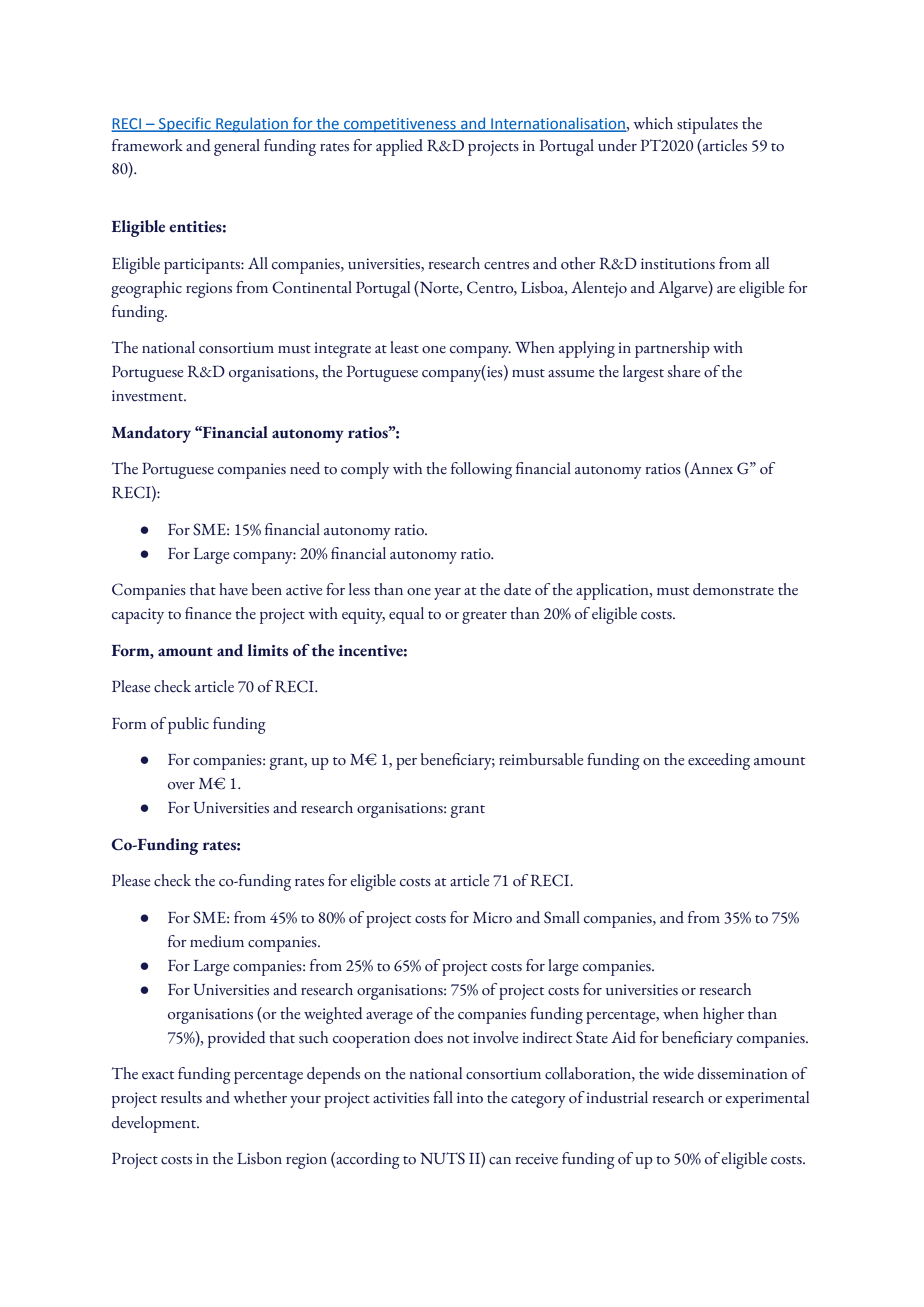 The width and height of the screenshot is (924, 1307). What do you see at coordinates (181, 1097) in the screenshot?
I see `results` at bounding box center [181, 1097].
